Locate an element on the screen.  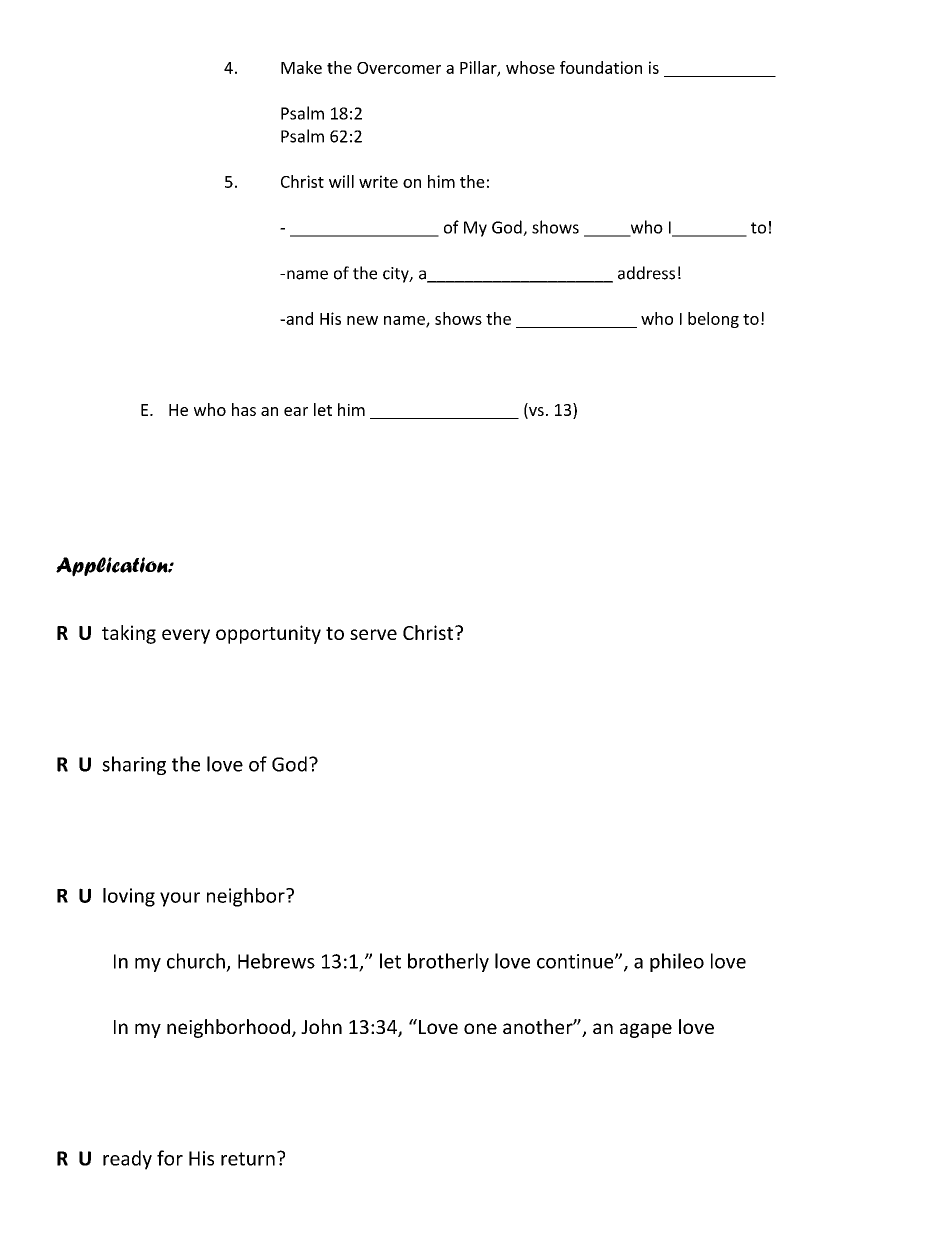
belong is located at coordinates (713, 320).
